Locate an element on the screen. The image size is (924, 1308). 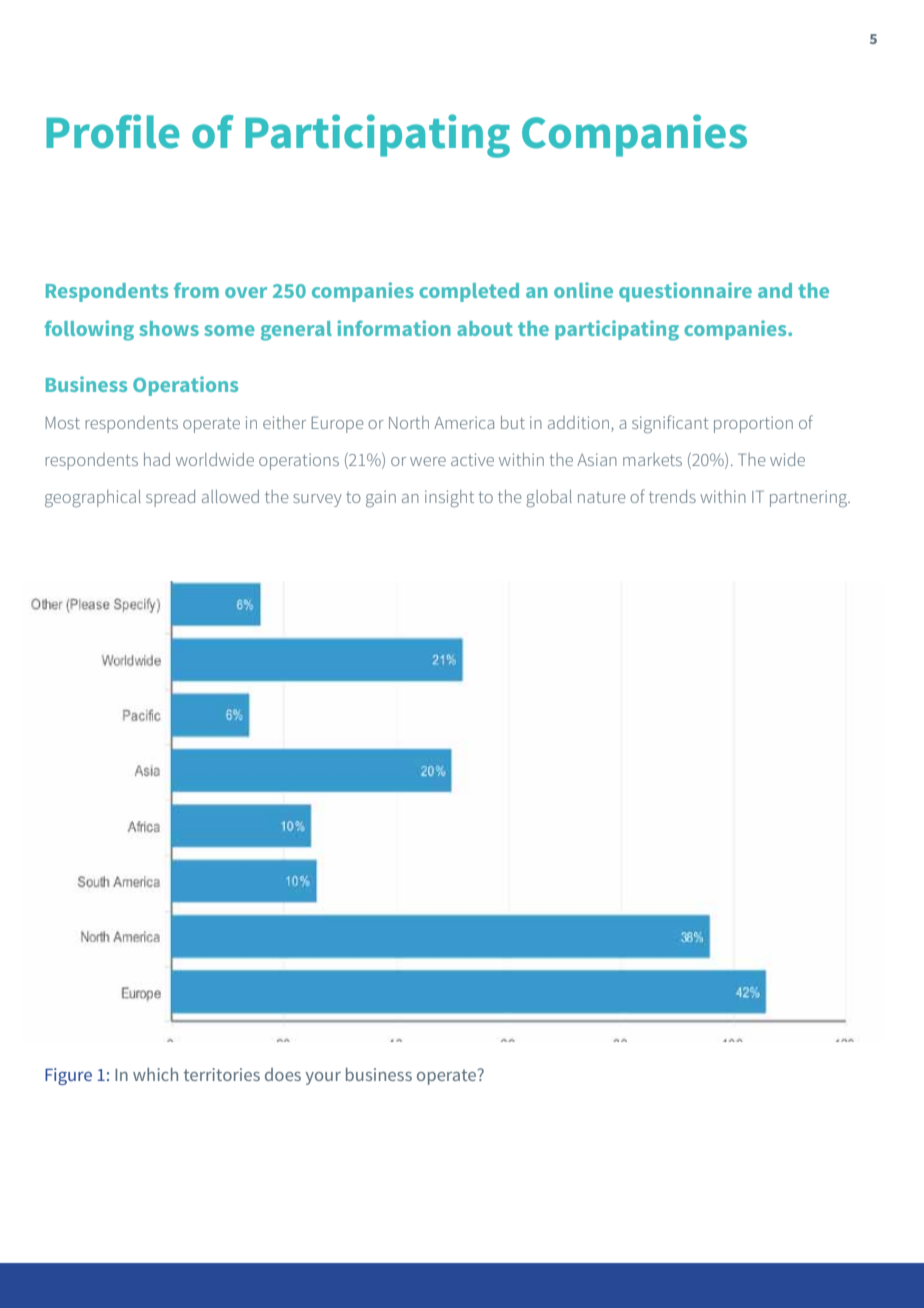
trends is located at coordinates (672, 496).
